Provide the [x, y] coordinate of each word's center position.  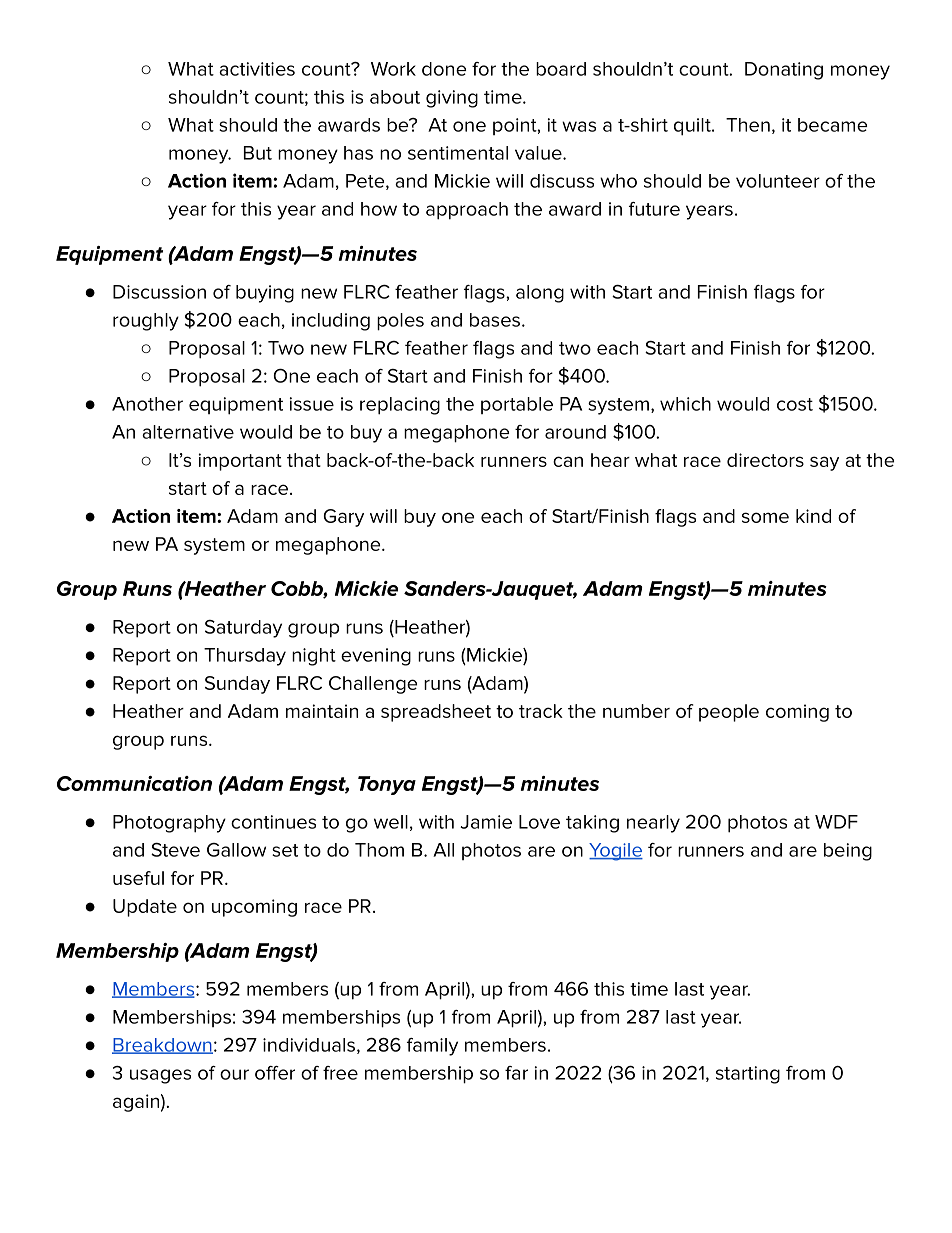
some [765, 517]
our [234, 1074]
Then [748, 125]
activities [257, 69]
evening [376, 657]
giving [452, 99]
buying [265, 294]
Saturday [243, 629]
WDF [836, 822]
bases [496, 320]
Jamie [486, 822]
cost [795, 404]
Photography [169, 824]
